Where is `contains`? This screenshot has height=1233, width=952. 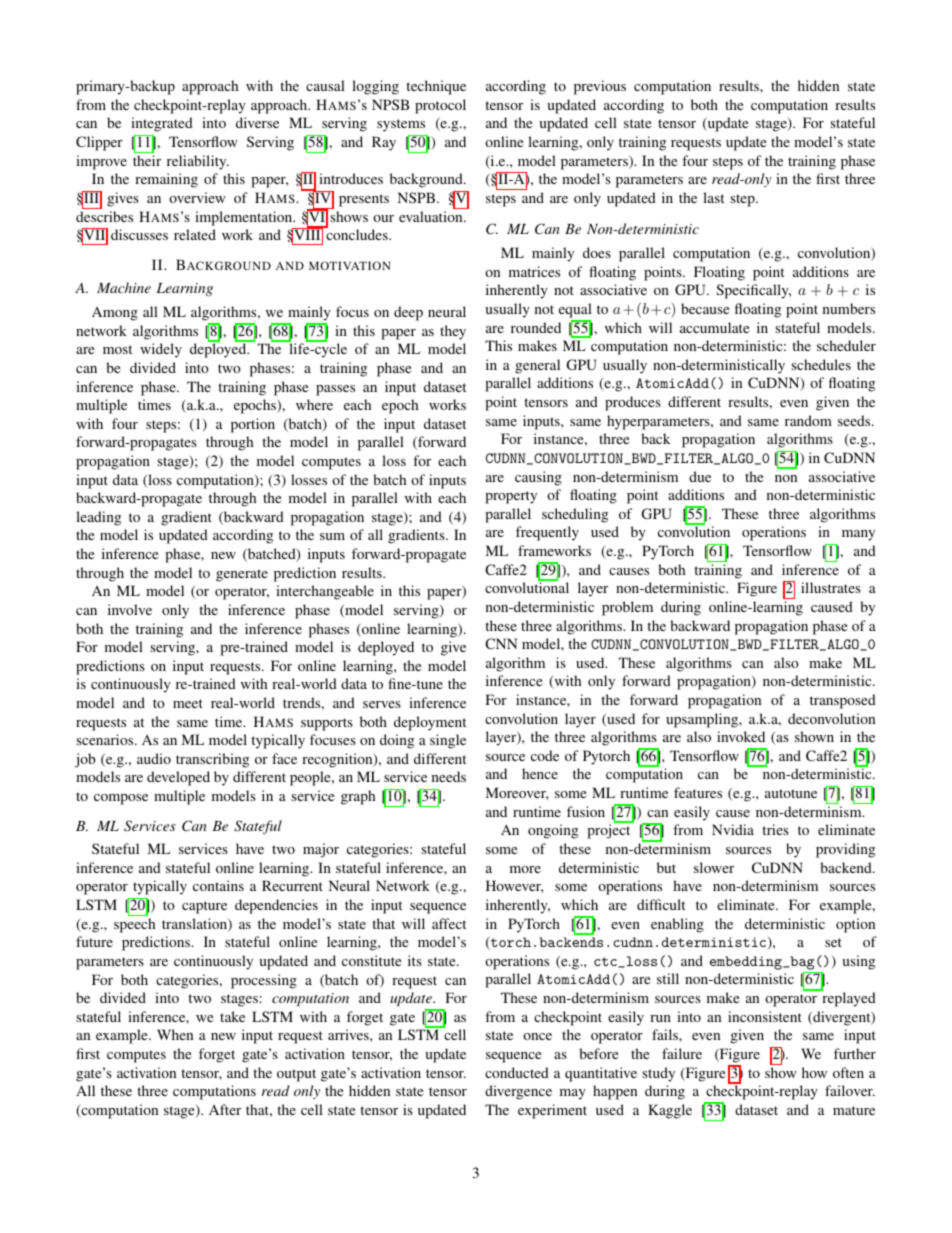
contains is located at coordinates (218, 885).
